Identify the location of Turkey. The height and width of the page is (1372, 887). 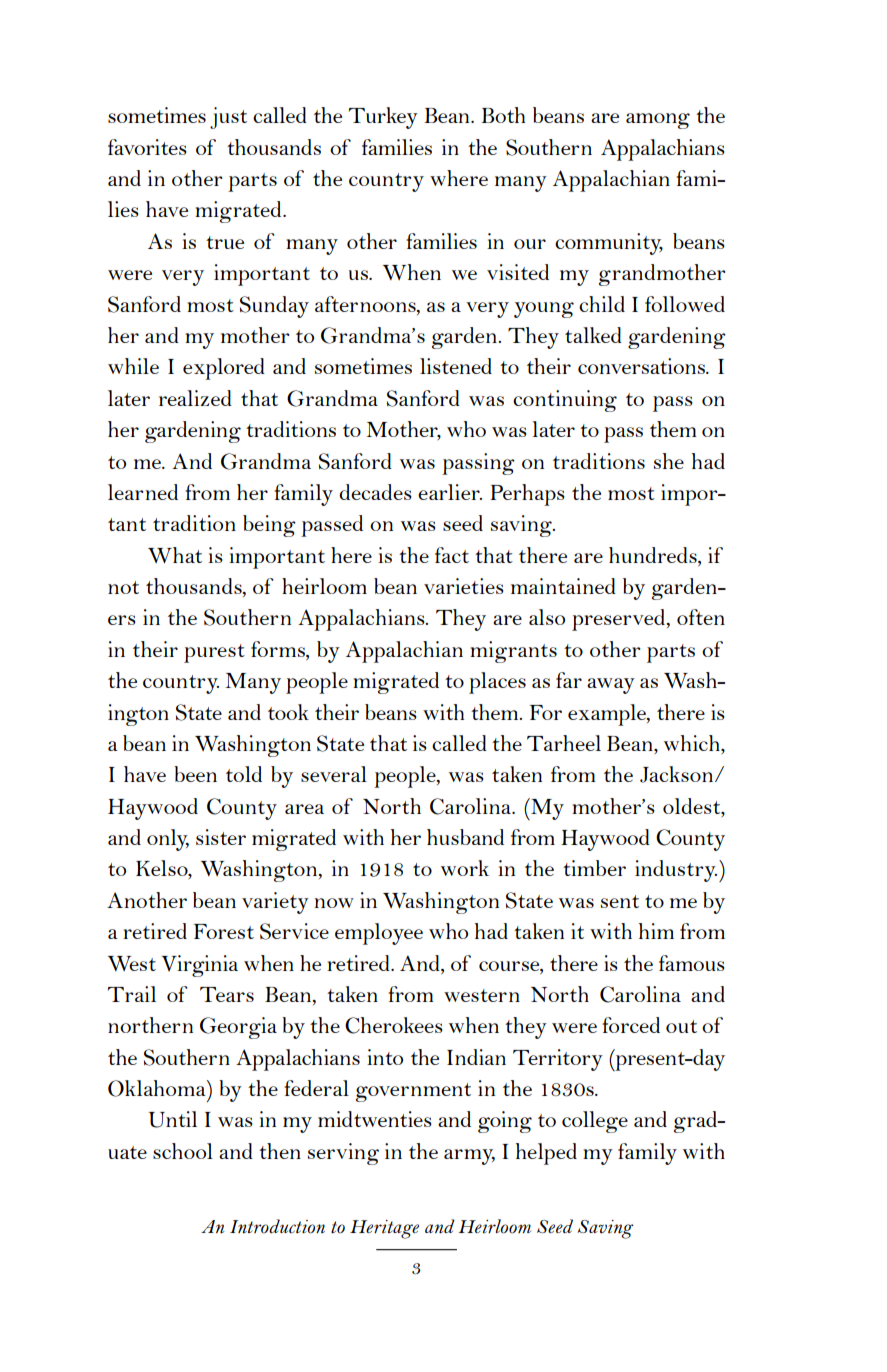
(383, 118).
